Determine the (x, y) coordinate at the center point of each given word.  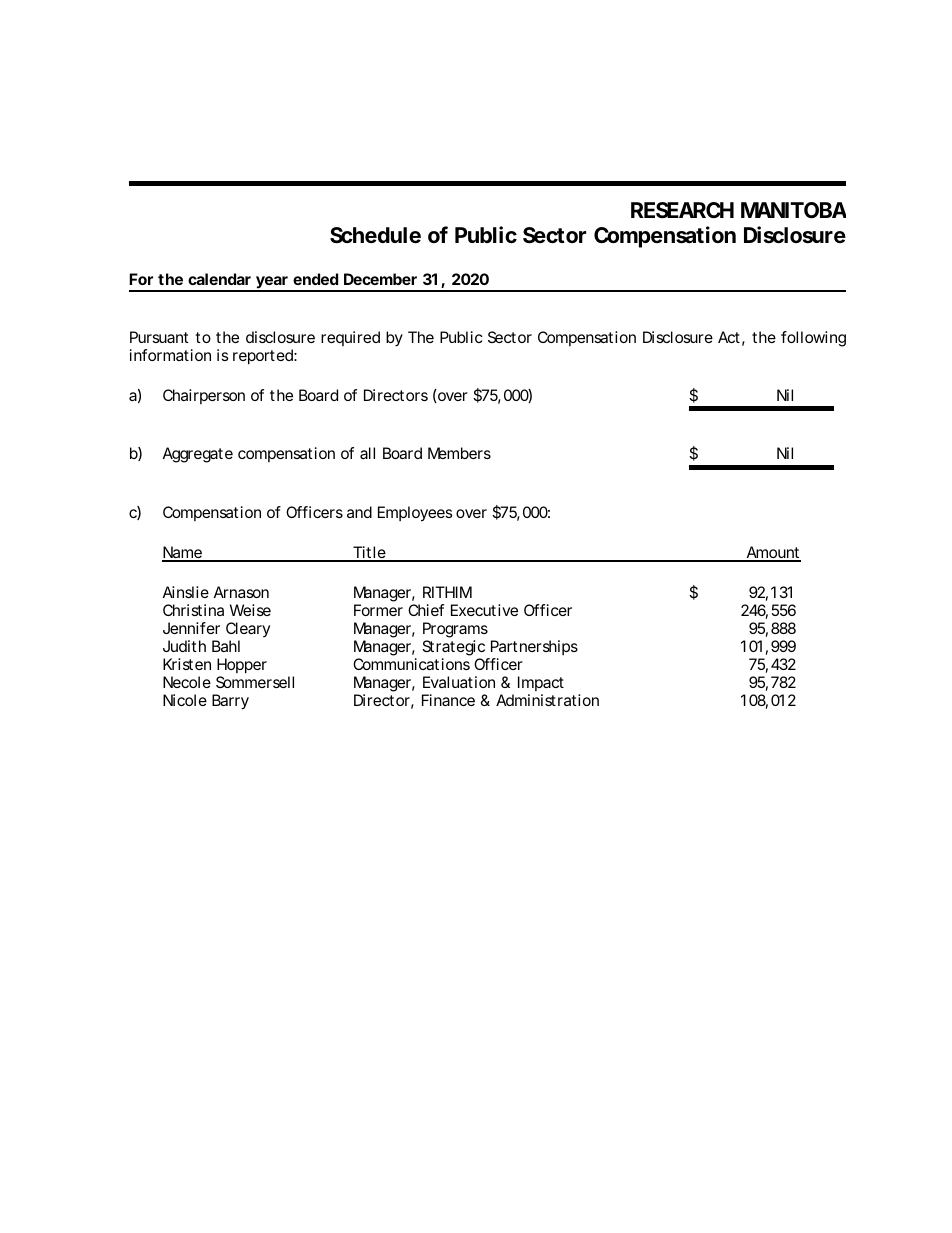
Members (459, 453)
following (813, 339)
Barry (230, 702)
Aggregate (198, 455)
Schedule (375, 235)
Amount (772, 553)
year (272, 283)
